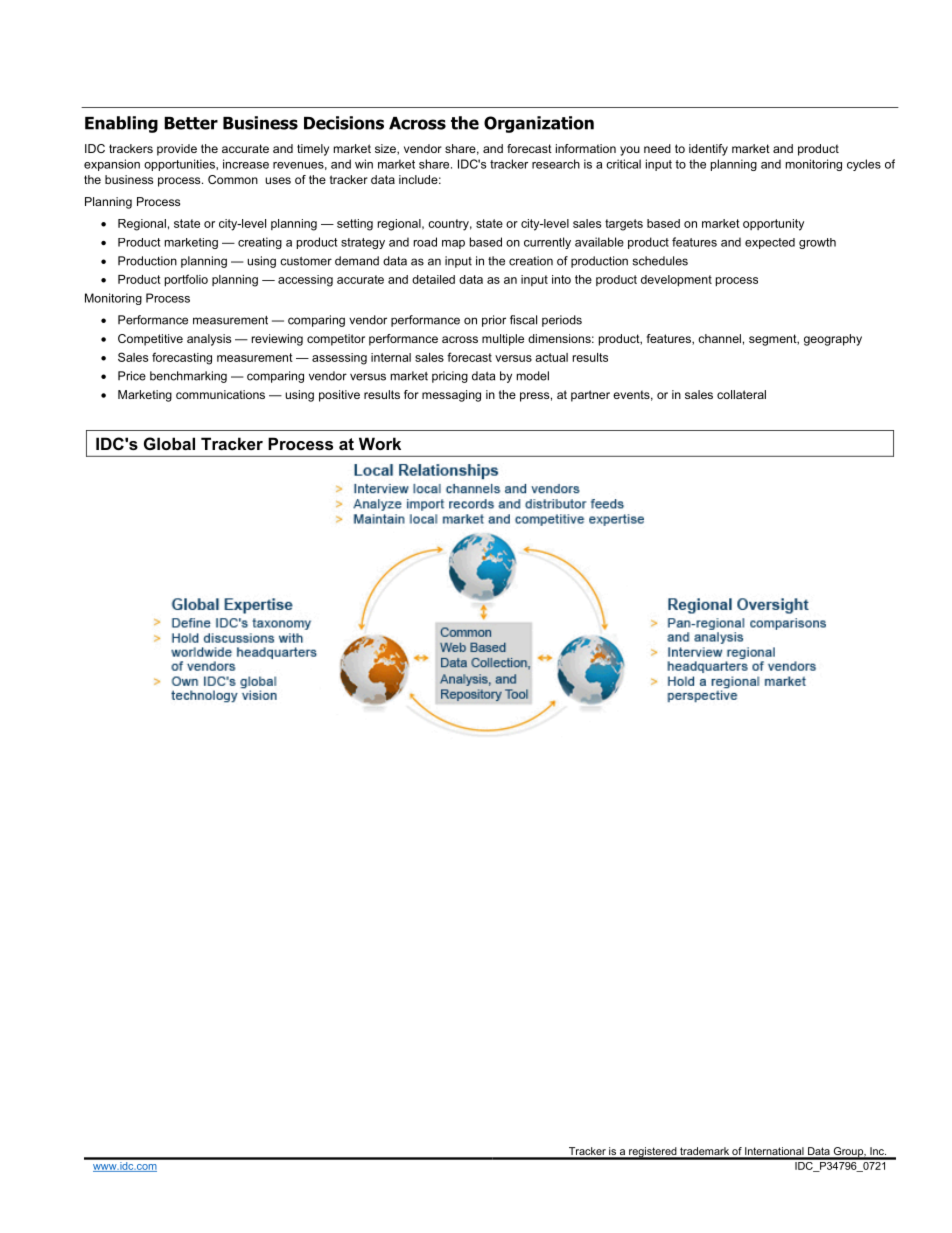 Image resolution: width=952 pixels, height=1233 pixels. What do you see at coordinates (260, 243) in the screenshot?
I see `creating` at bounding box center [260, 243].
